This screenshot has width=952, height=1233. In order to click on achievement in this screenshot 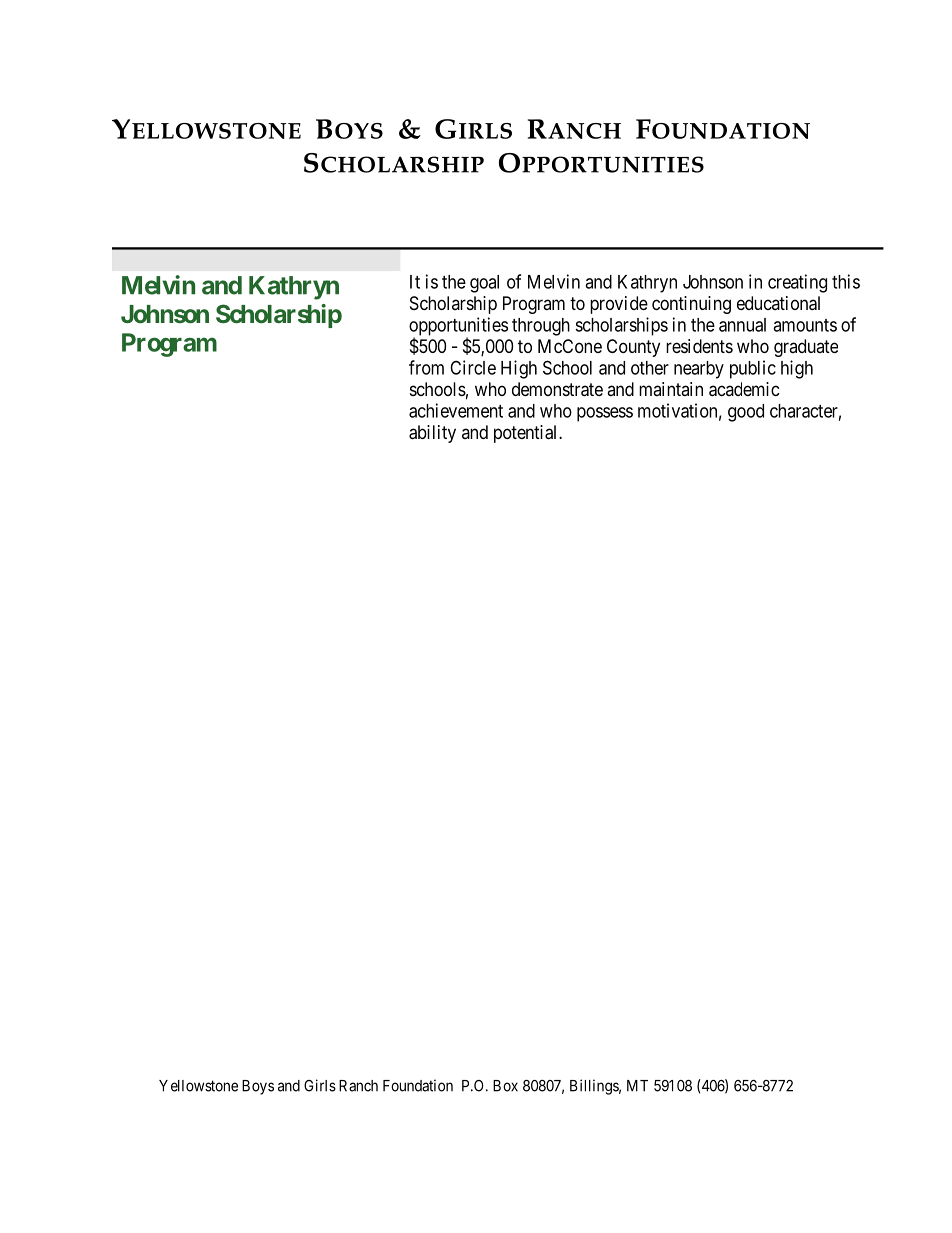, I will do `click(456, 410)`.
